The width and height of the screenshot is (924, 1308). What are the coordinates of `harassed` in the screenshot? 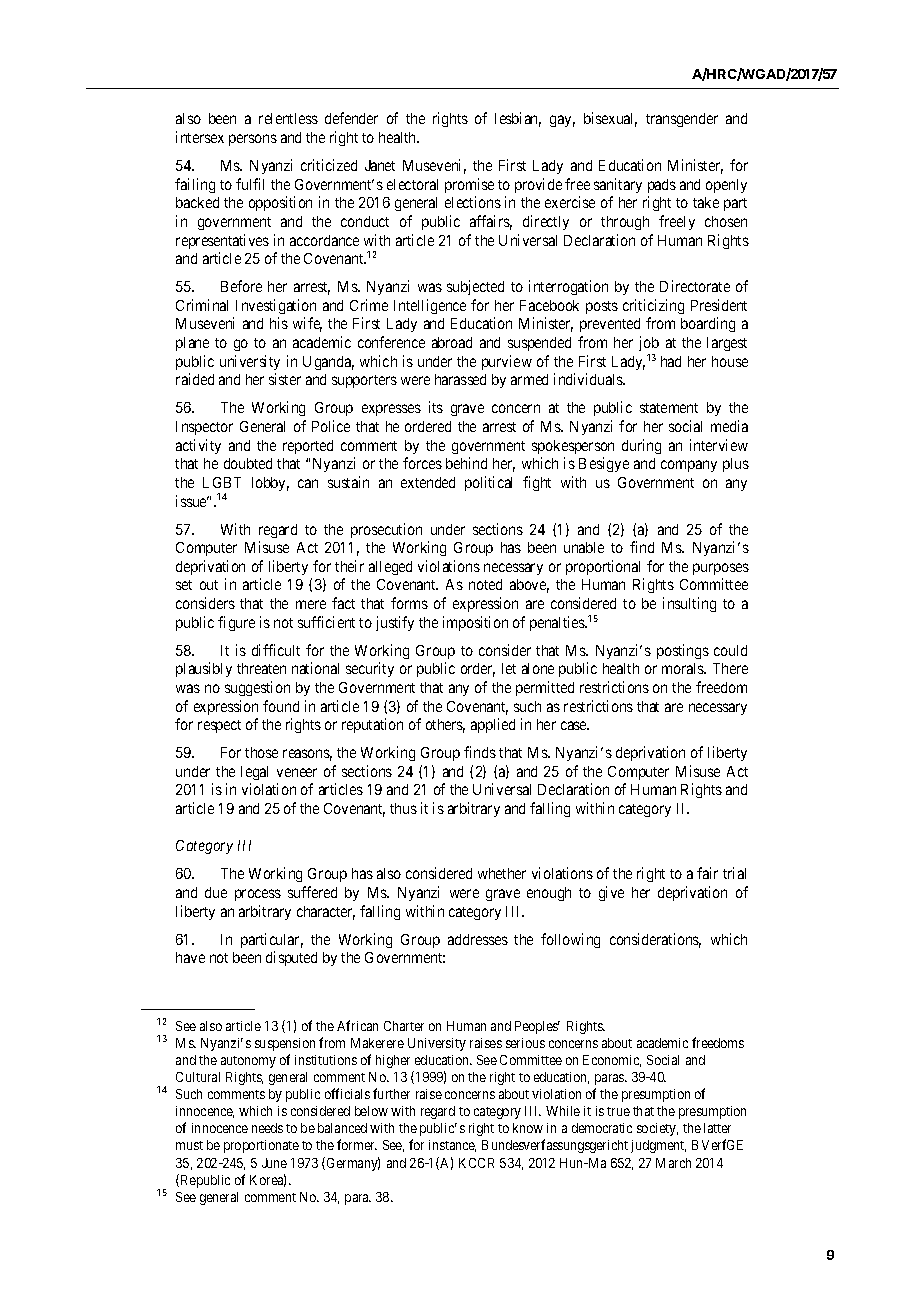 It's located at (460, 379).
